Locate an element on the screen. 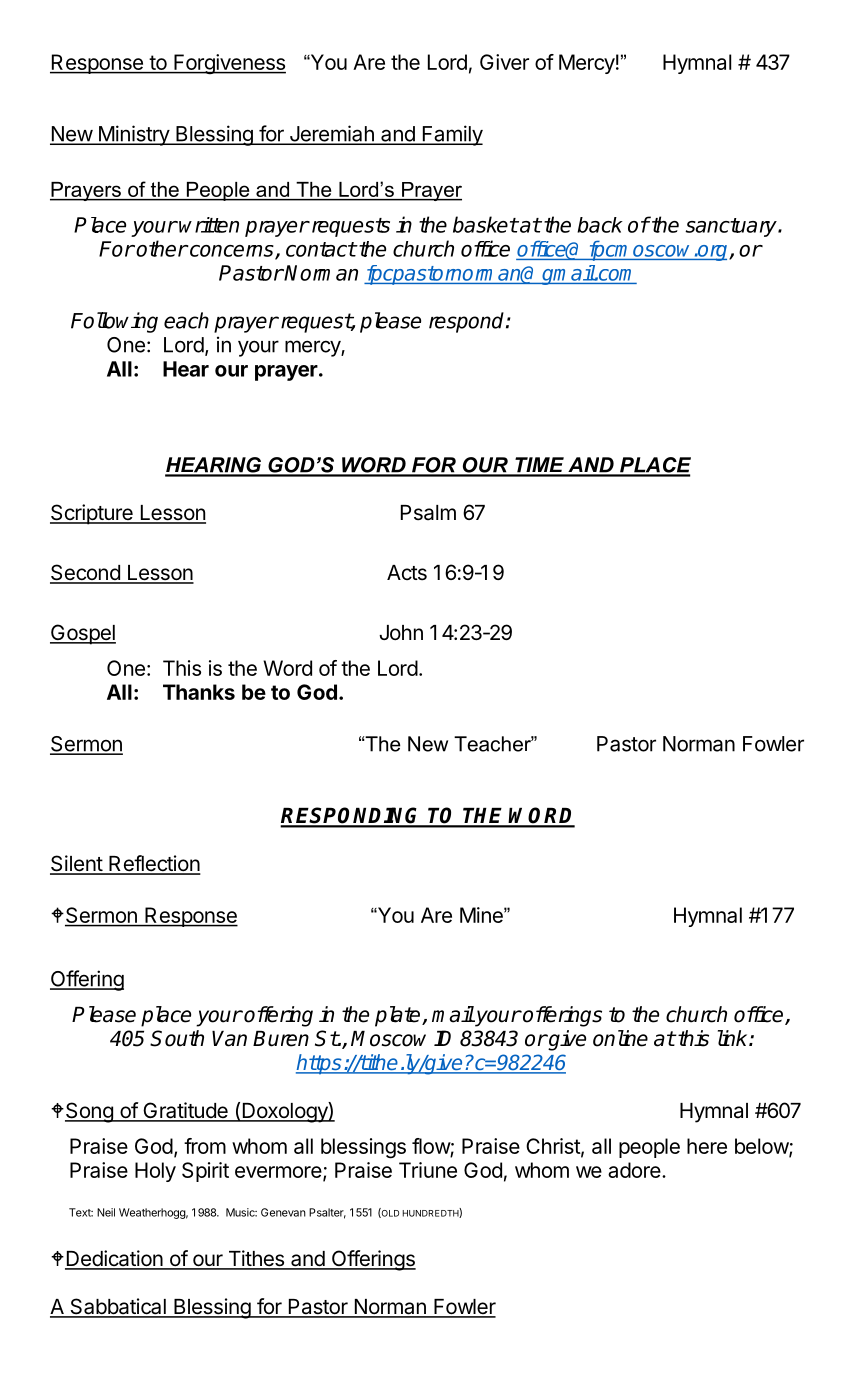 Image resolution: width=849 pixels, height=1400 pixels. plate is located at coordinates (399, 1016).
